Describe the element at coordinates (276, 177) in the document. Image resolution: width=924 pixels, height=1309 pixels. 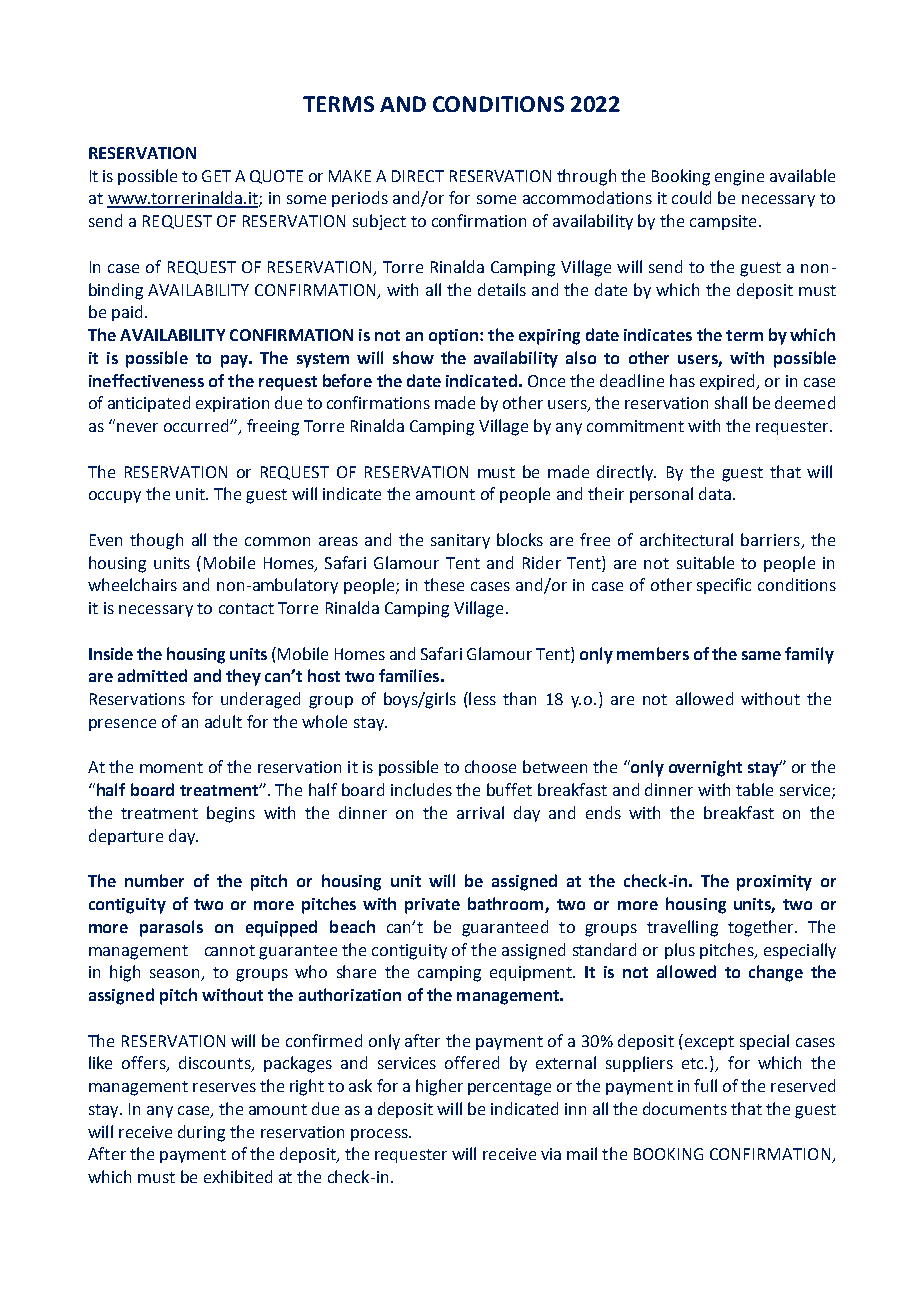
I see `QUOTE` at that location.
